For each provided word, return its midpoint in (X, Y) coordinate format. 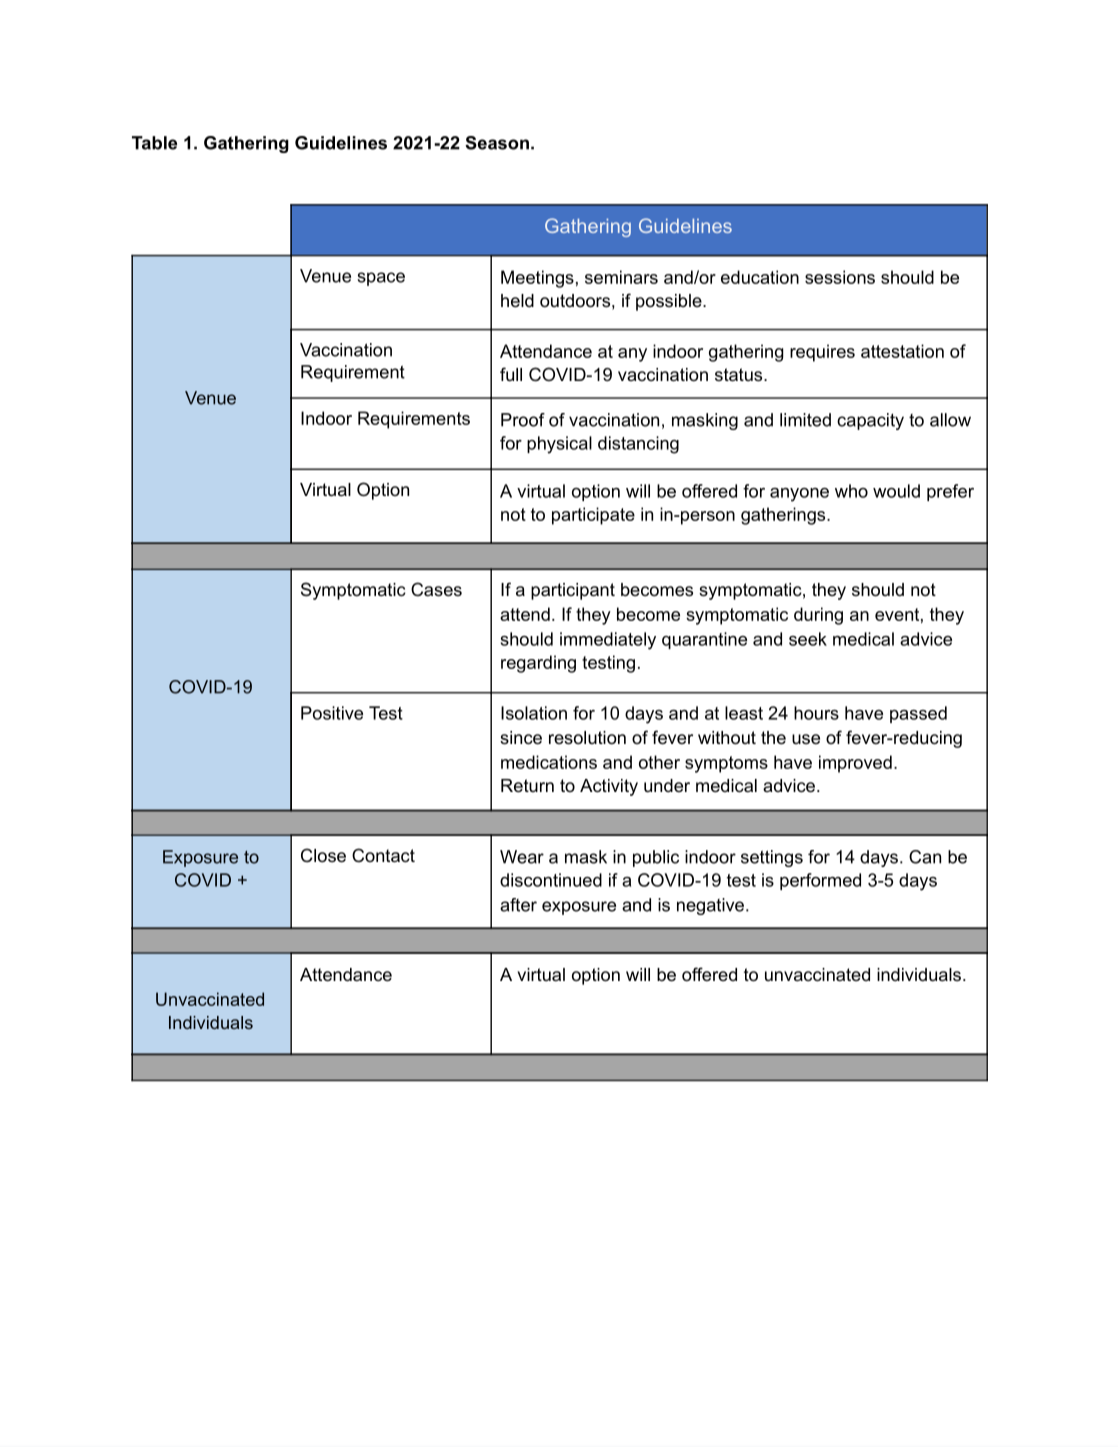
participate (593, 516)
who (851, 491)
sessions (840, 277)
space (381, 279)
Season (497, 143)
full (511, 374)
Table (154, 143)
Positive (332, 713)
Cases (436, 589)
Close (323, 855)
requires (822, 353)
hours (816, 713)
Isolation (534, 713)
